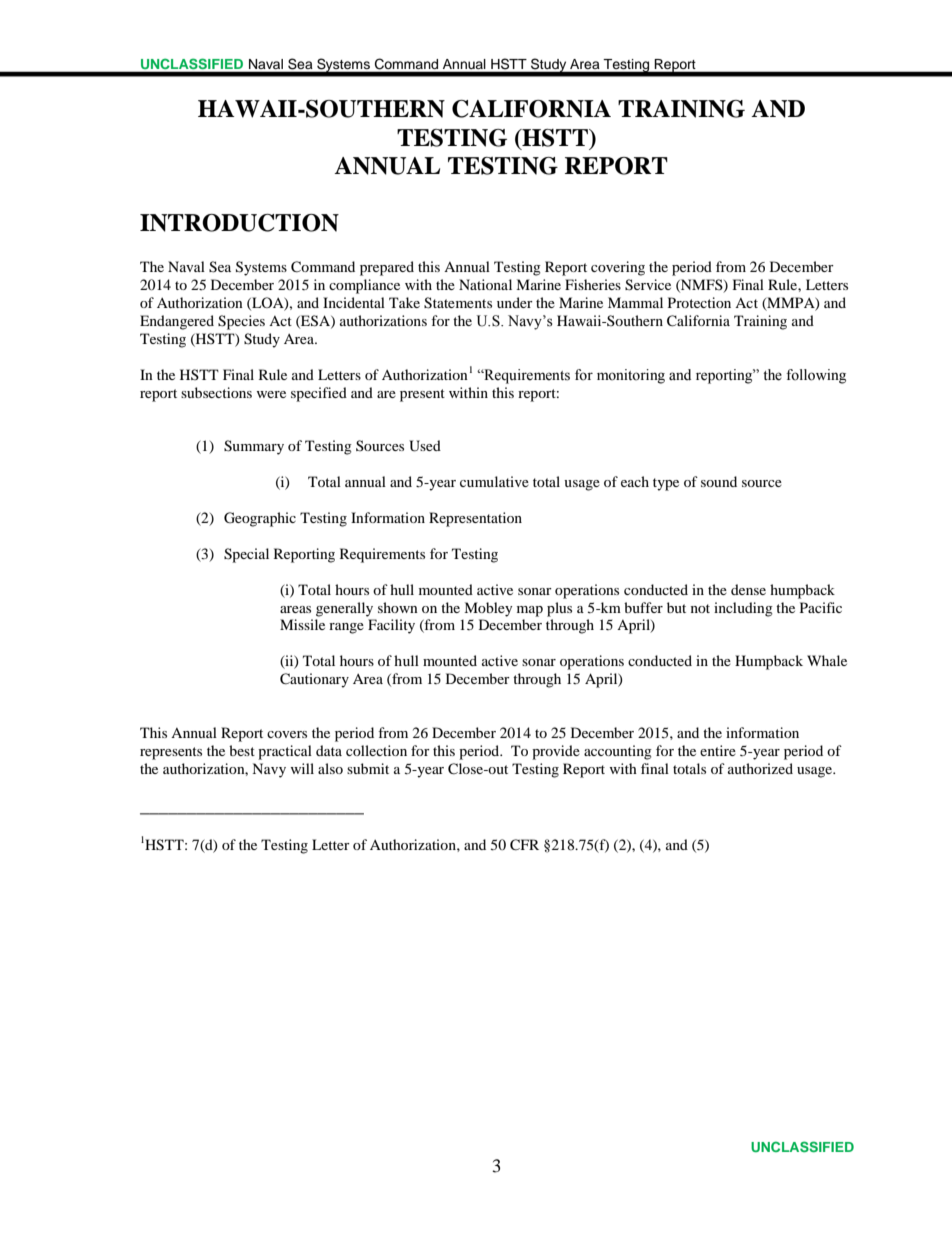 This screenshot has height=1233, width=952. What do you see at coordinates (485, 284) in the screenshot?
I see `National` at bounding box center [485, 284].
